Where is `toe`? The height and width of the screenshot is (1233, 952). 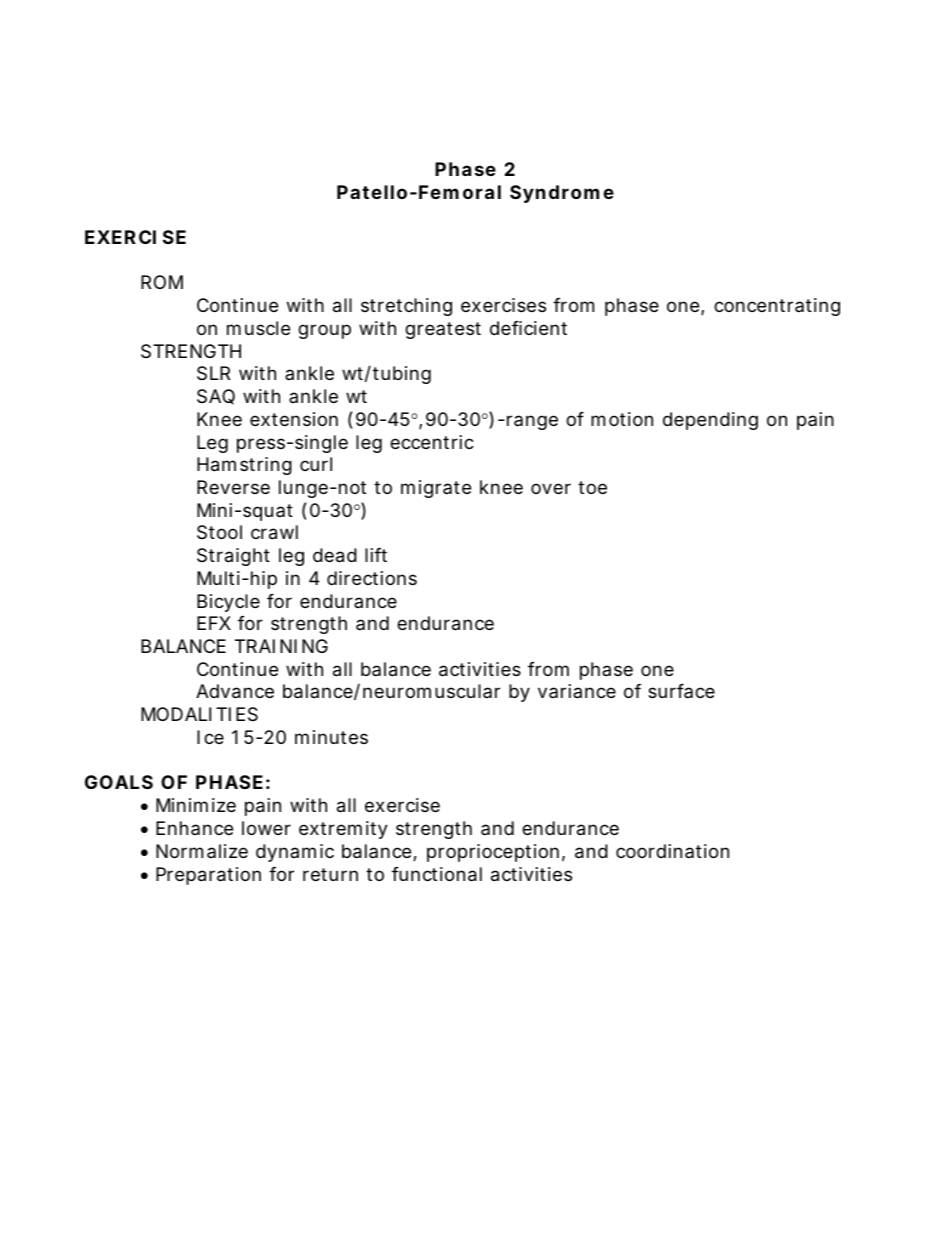
toe is located at coordinates (592, 487).
